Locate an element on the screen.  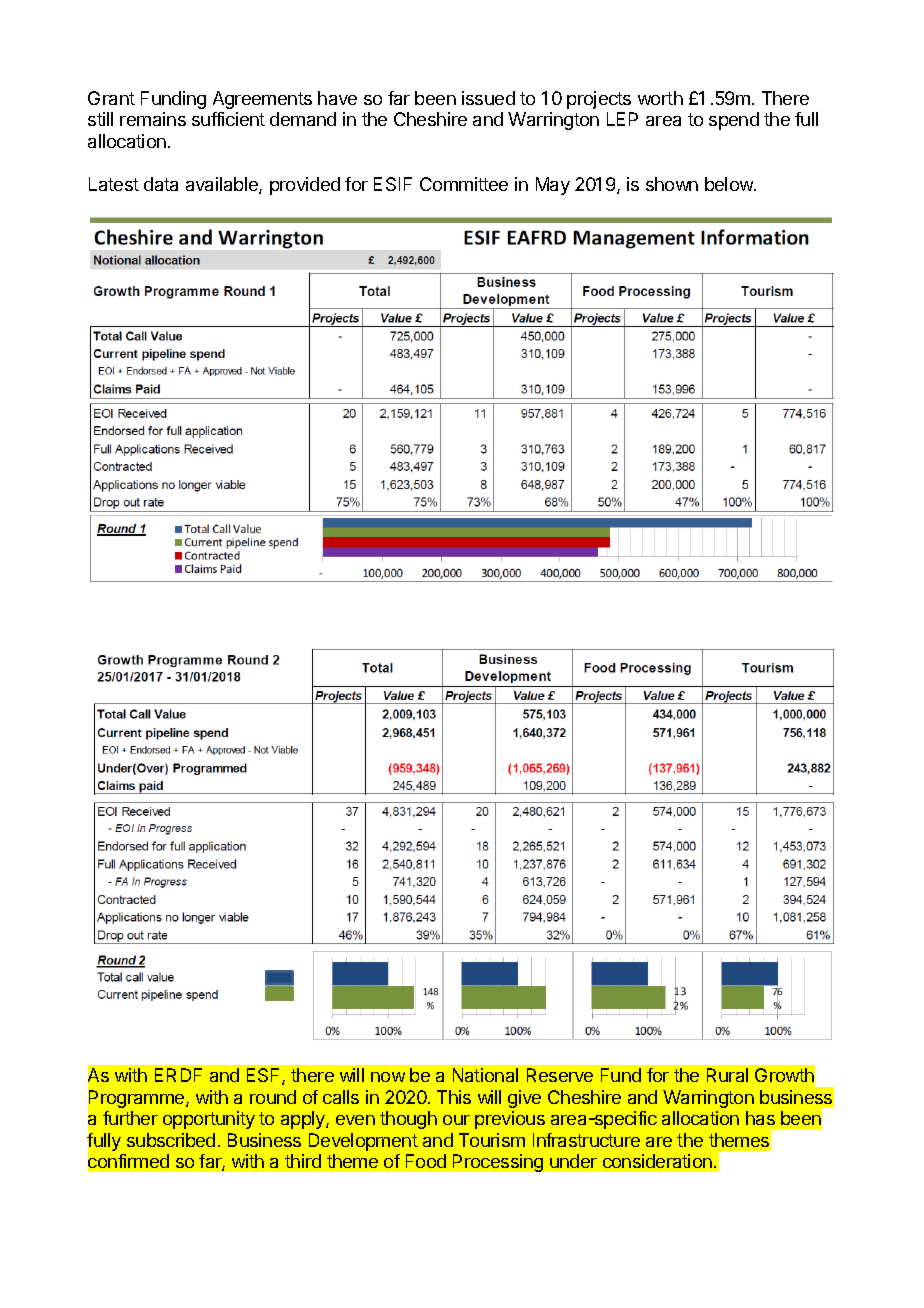
worth is located at coordinates (660, 98).
